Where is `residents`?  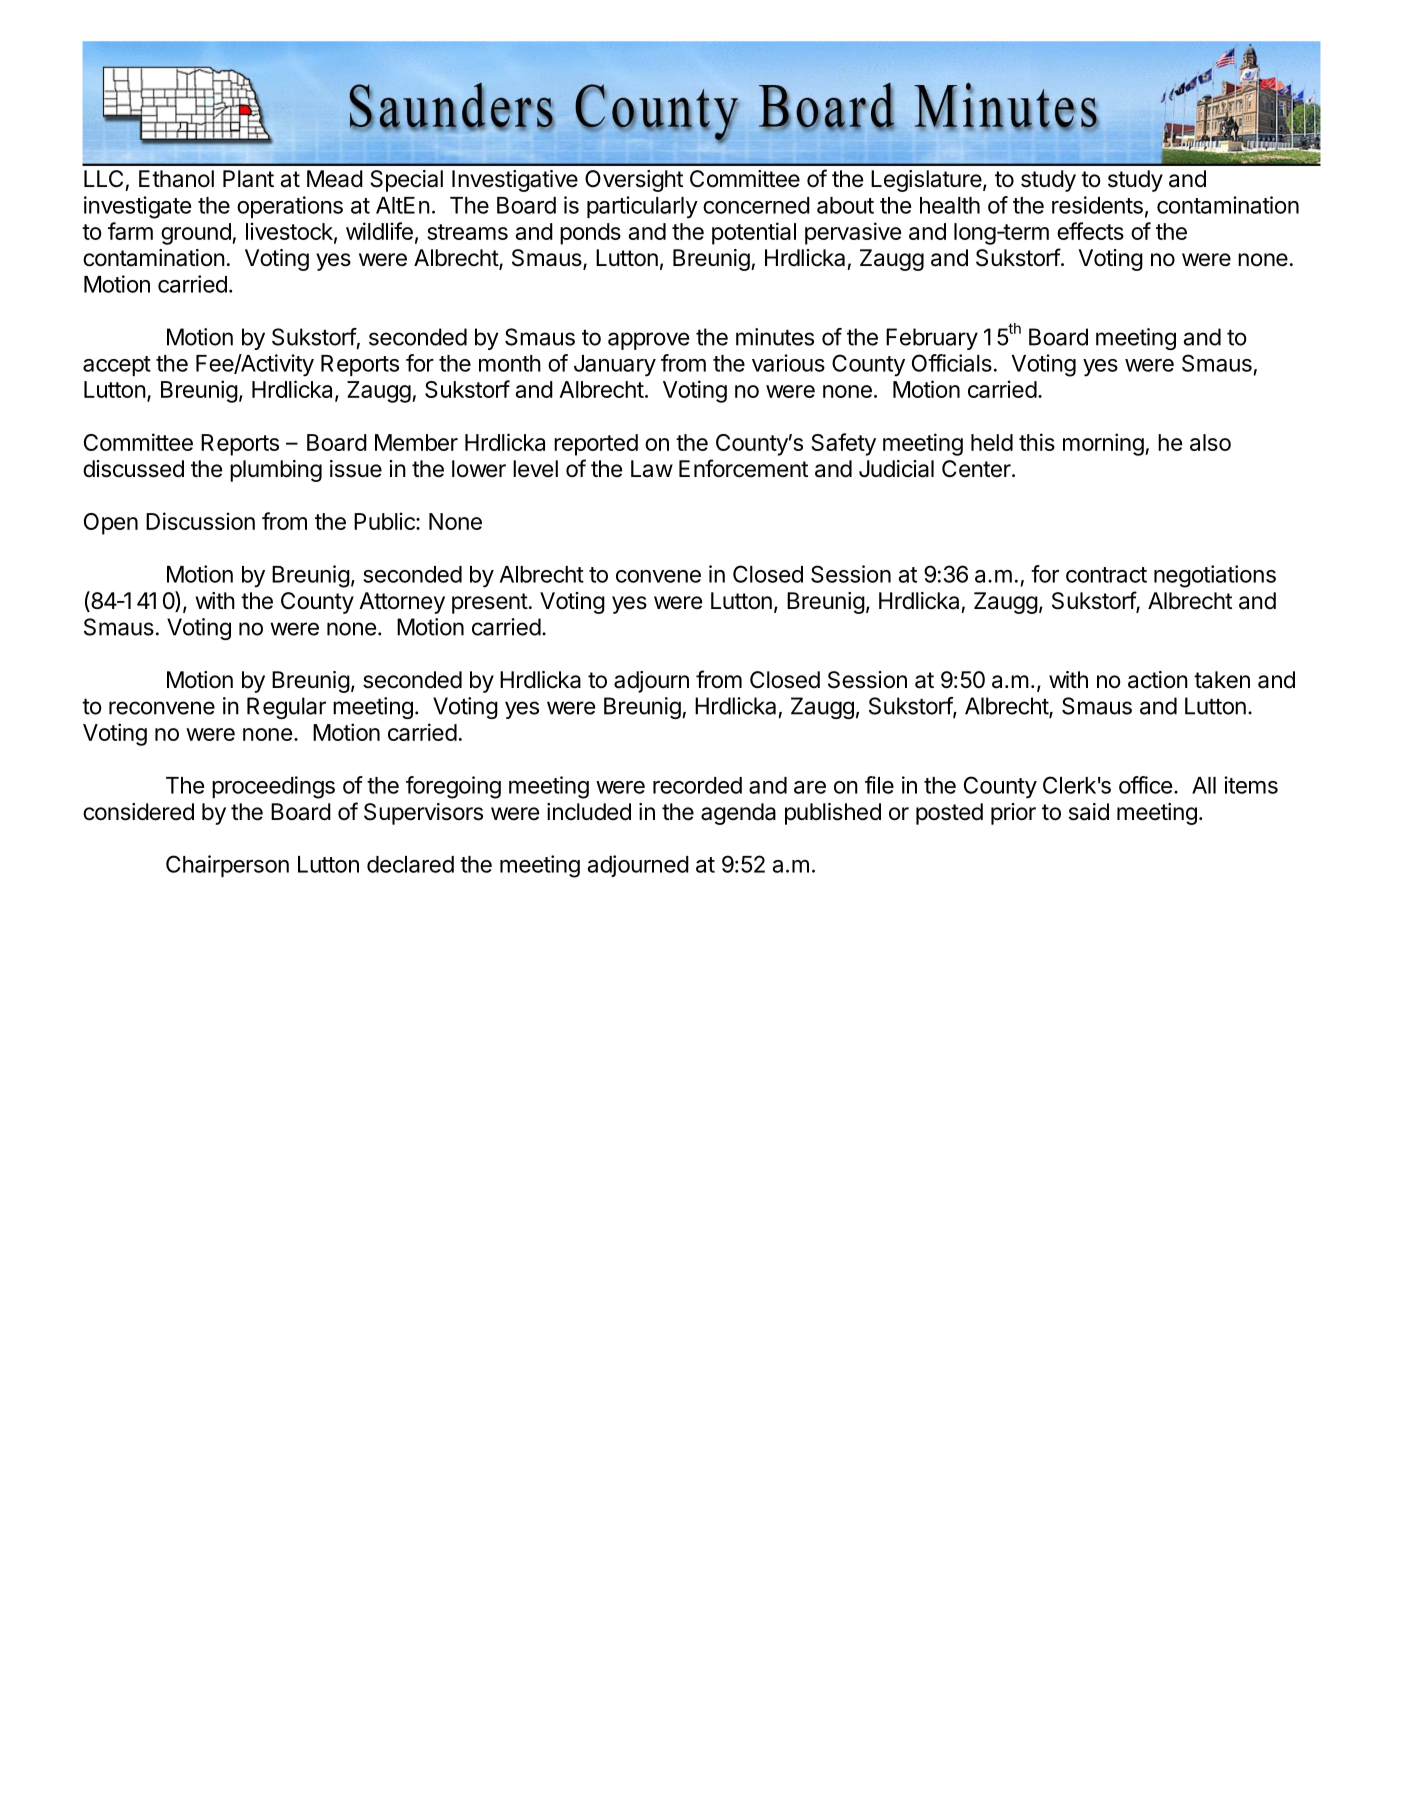
residents is located at coordinates (1097, 205).
